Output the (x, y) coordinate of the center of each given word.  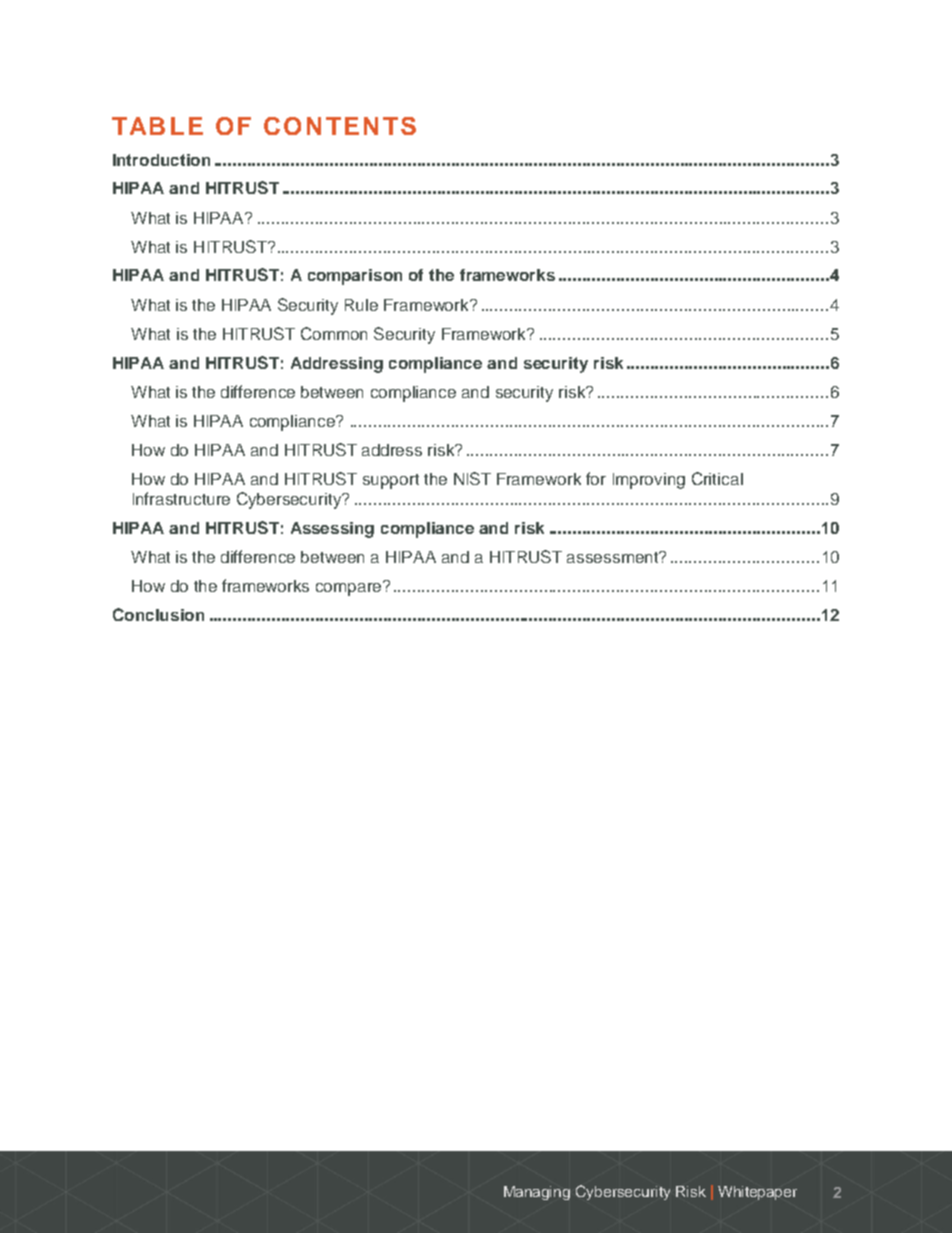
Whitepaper (757, 1193)
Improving (649, 481)
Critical (717, 478)
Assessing (332, 530)
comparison (355, 277)
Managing (537, 1193)
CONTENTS (340, 126)
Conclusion (158, 614)
